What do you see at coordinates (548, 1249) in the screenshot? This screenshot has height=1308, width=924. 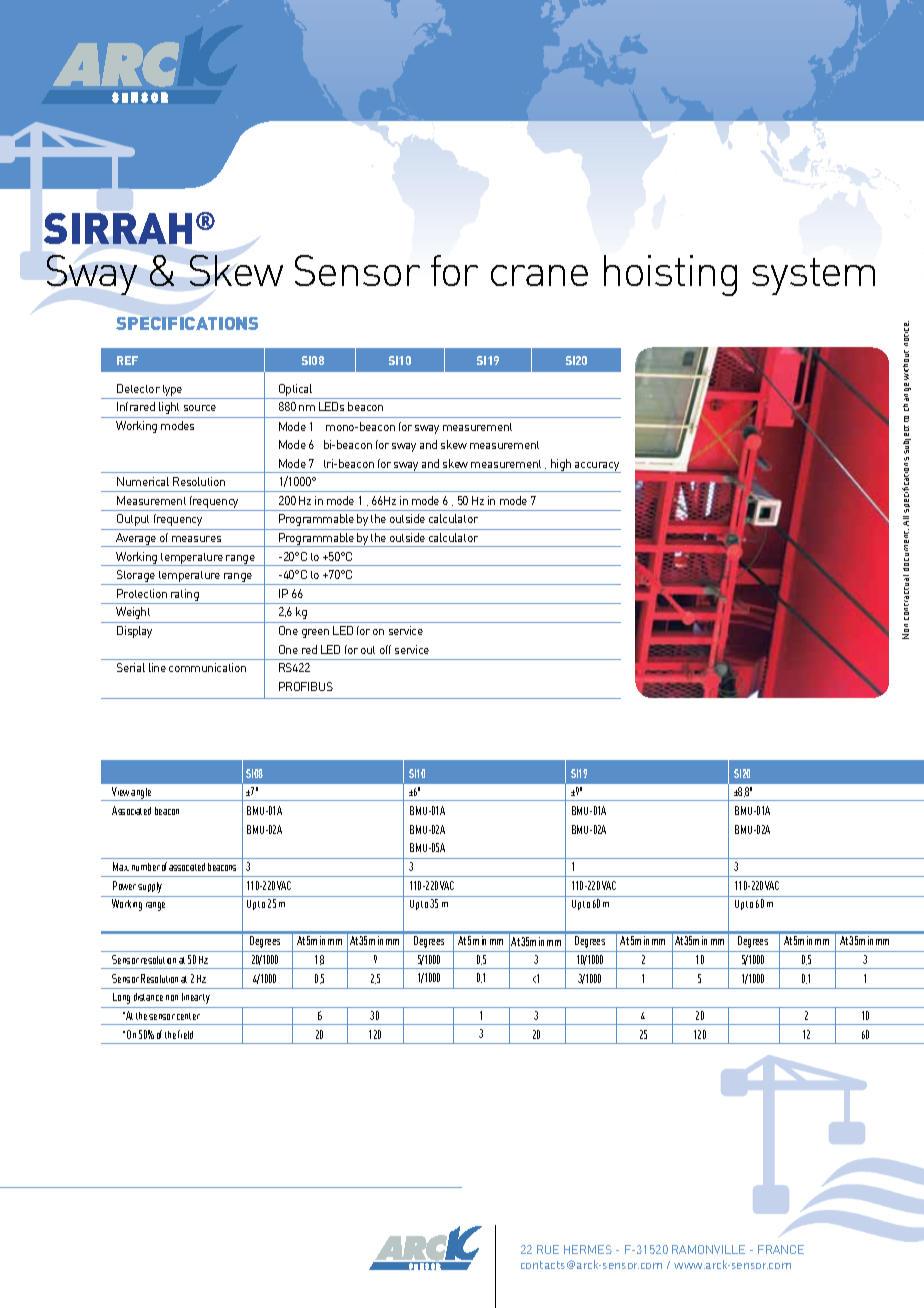 I see `RUE` at bounding box center [548, 1249].
